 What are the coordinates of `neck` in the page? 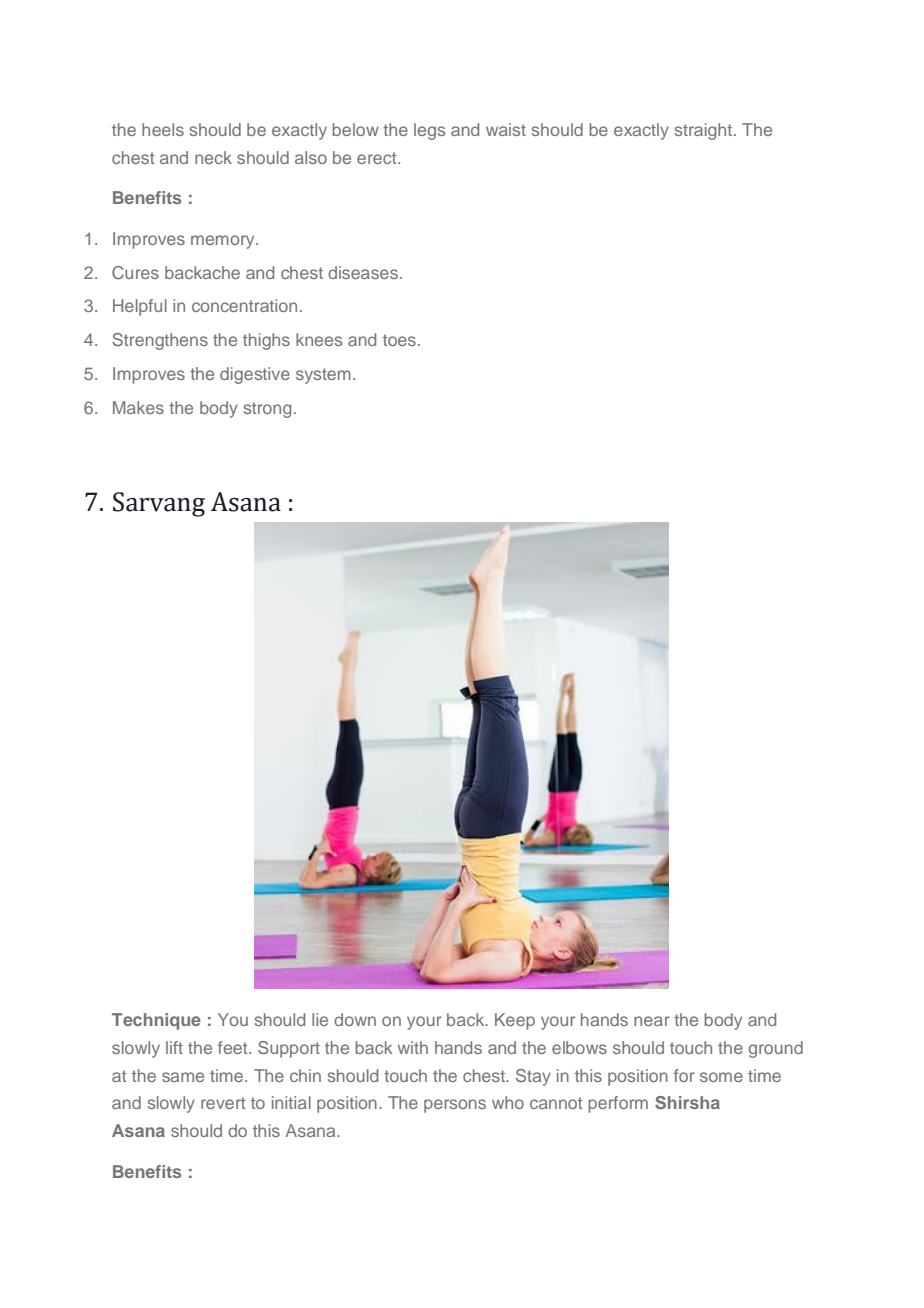 It's located at (213, 157).
